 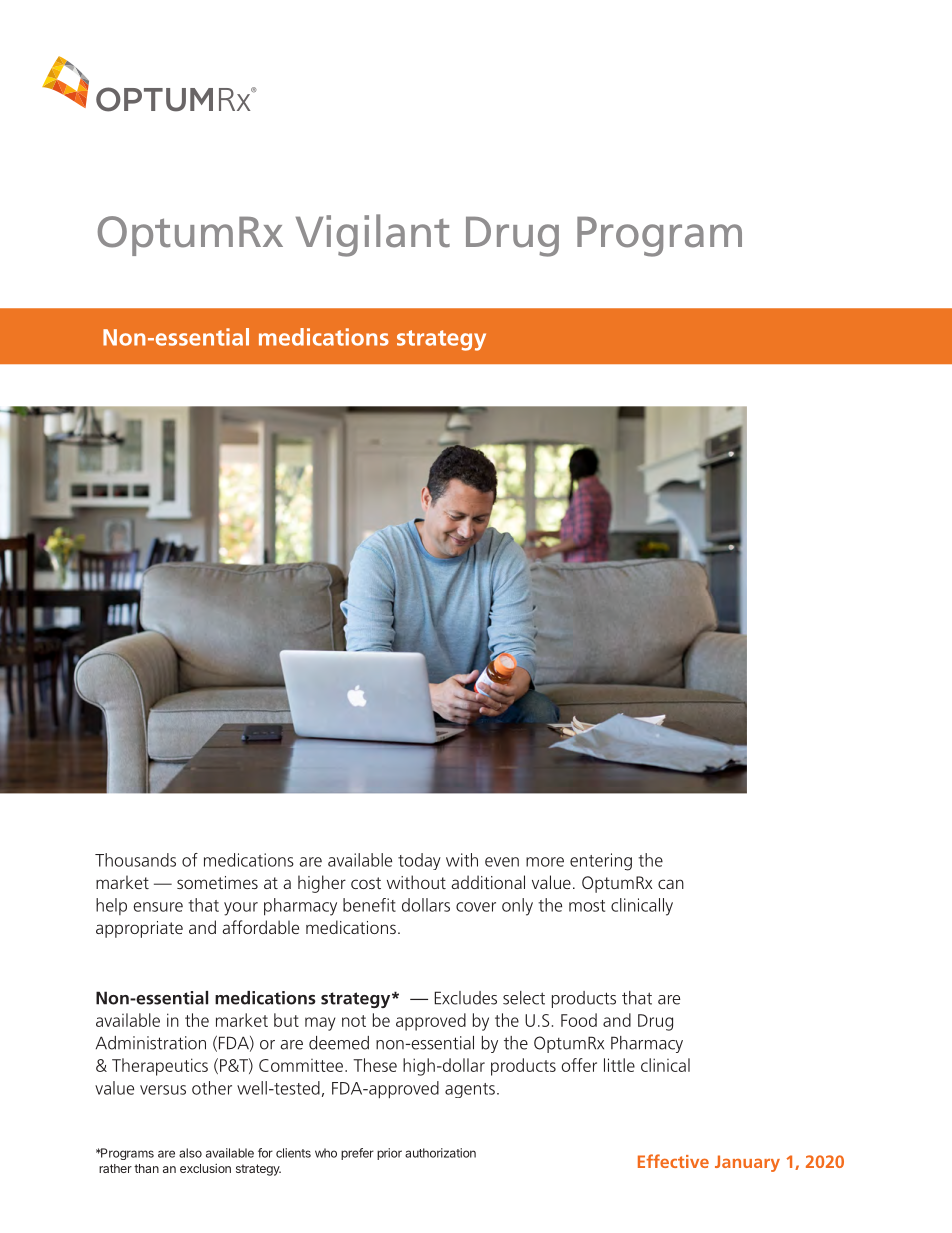 I want to click on Vigilant, so click(x=373, y=235).
